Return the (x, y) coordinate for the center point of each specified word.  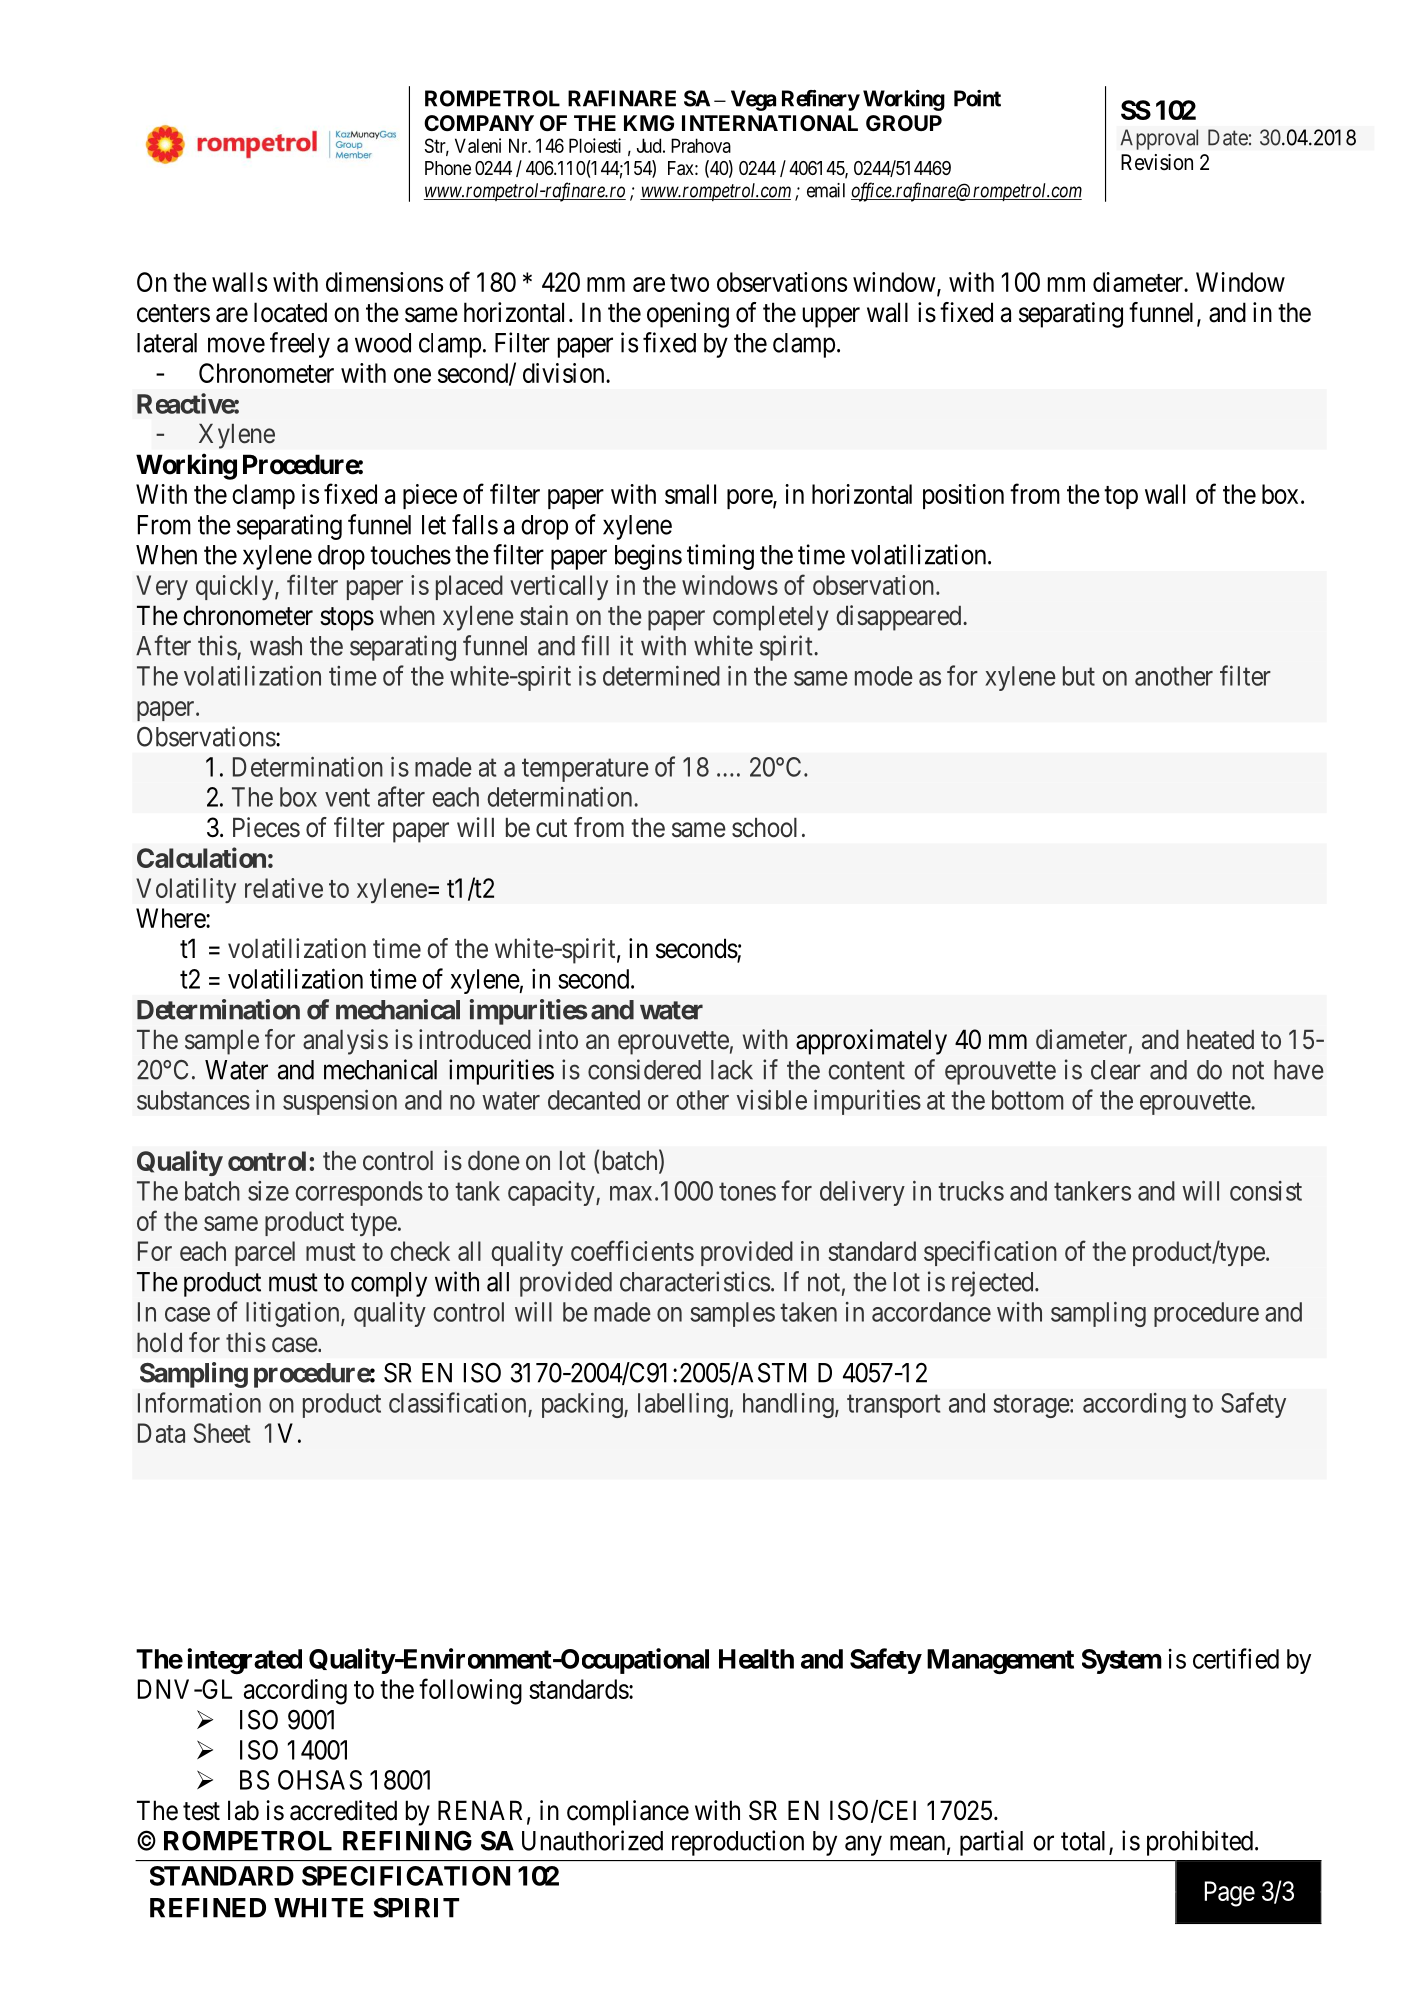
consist (1266, 1191)
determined (661, 676)
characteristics (695, 1281)
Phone (448, 168)
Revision (1157, 162)
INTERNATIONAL (770, 123)
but (1079, 676)
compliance (628, 1813)
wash (276, 646)
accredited (343, 1810)
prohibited (1201, 1843)
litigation (294, 1314)
